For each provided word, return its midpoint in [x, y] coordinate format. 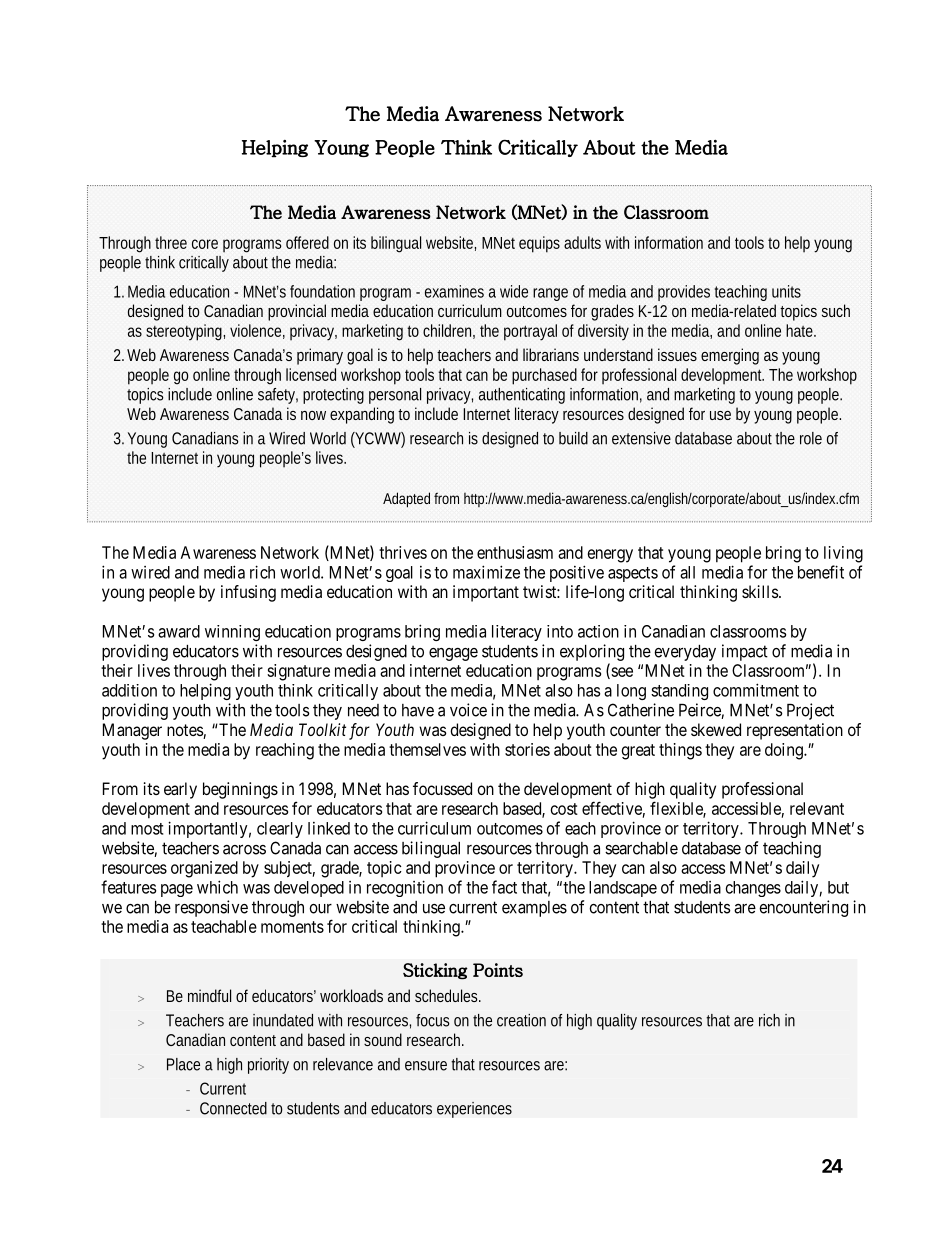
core [205, 244]
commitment [756, 690]
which [217, 887]
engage [453, 654]
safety [278, 396]
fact [504, 887]
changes [753, 889]
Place [183, 1064]
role [811, 438]
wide [514, 291]
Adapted [406, 500]
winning [232, 633]
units [786, 291]
